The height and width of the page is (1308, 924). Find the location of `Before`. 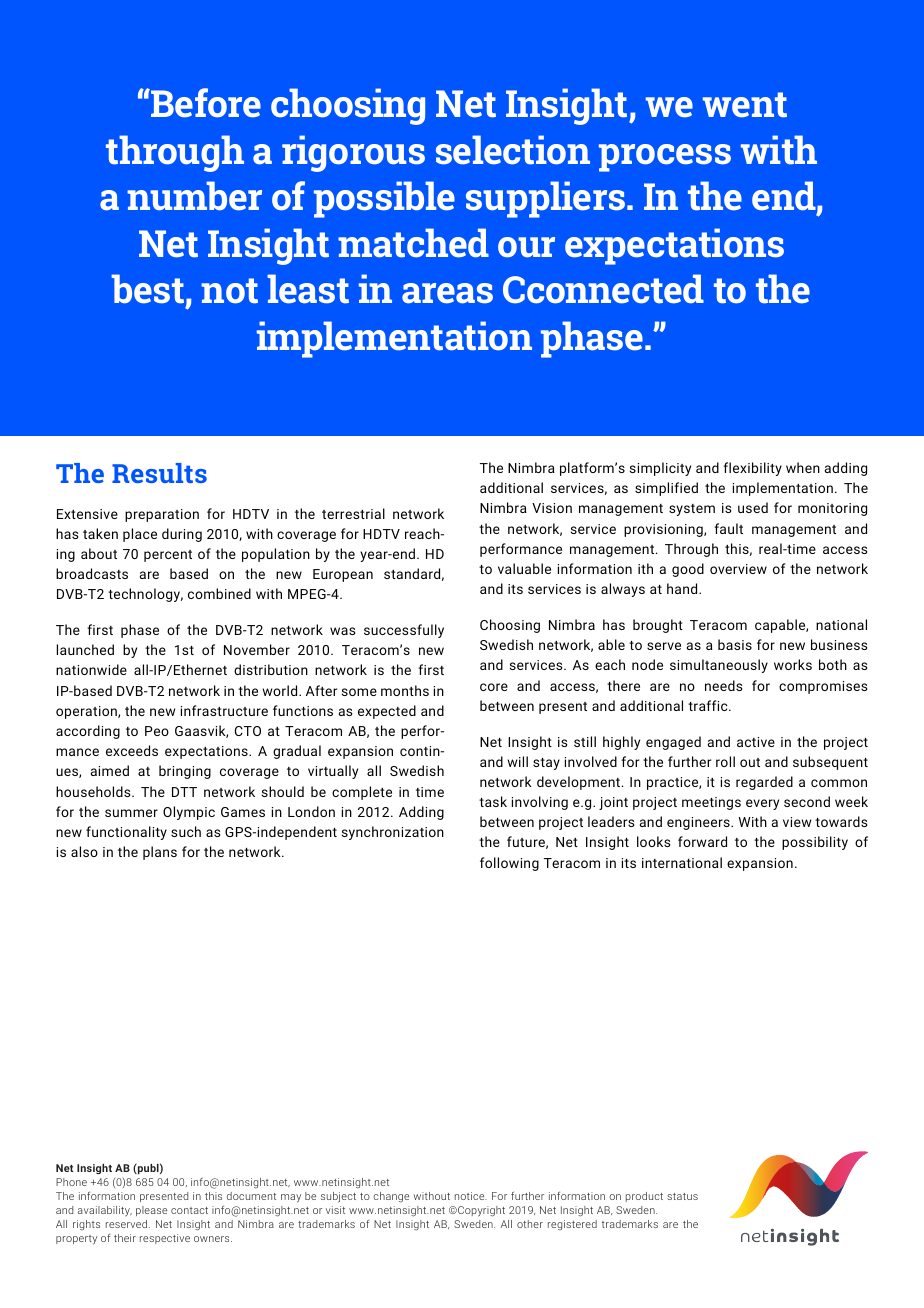

Before is located at coordinates (205, 103).
